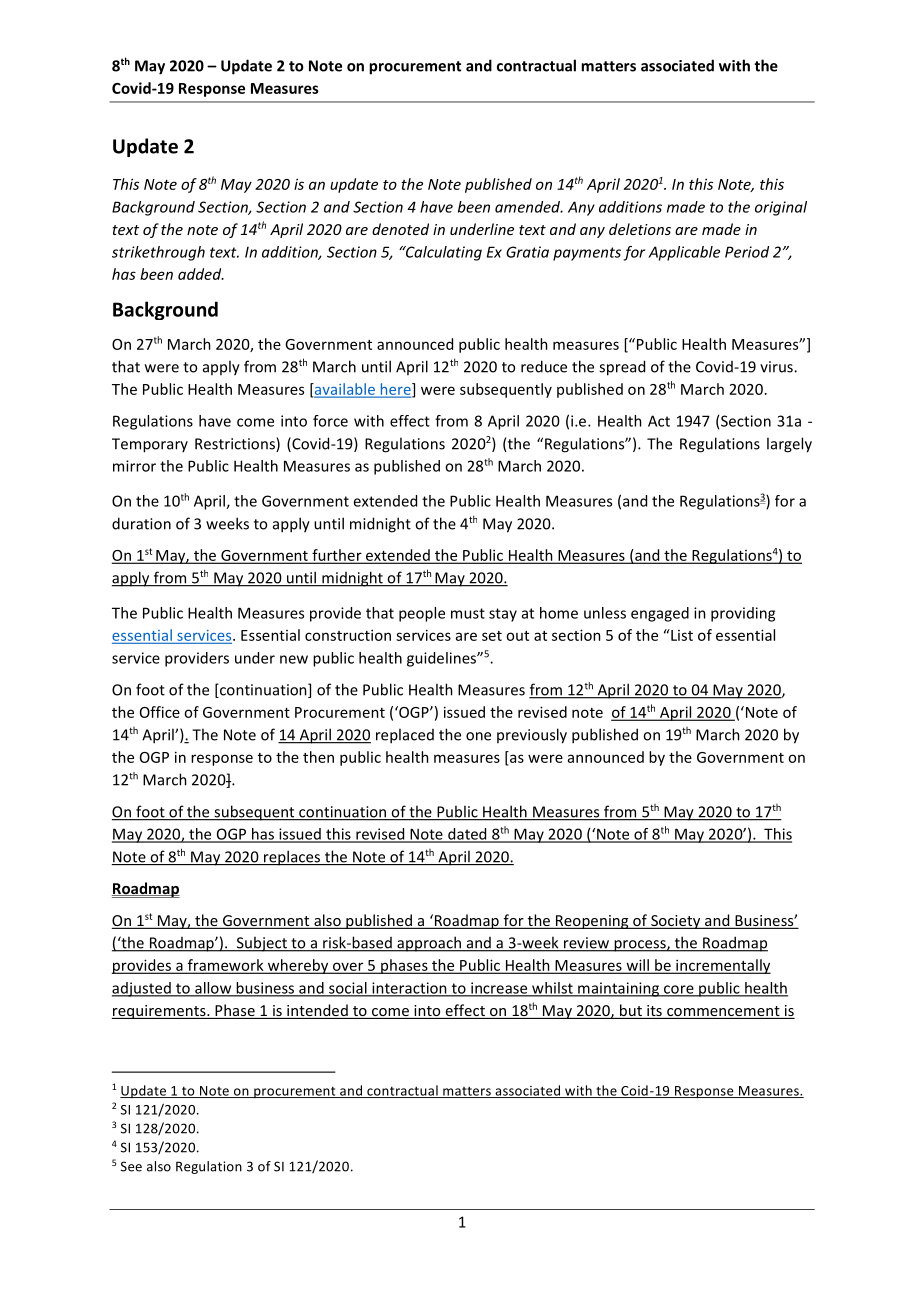 This document has height=1308, width=924. What do you see at coordinates (478, 736) in the document?
I see `one` at bounding box center [478, 736].
